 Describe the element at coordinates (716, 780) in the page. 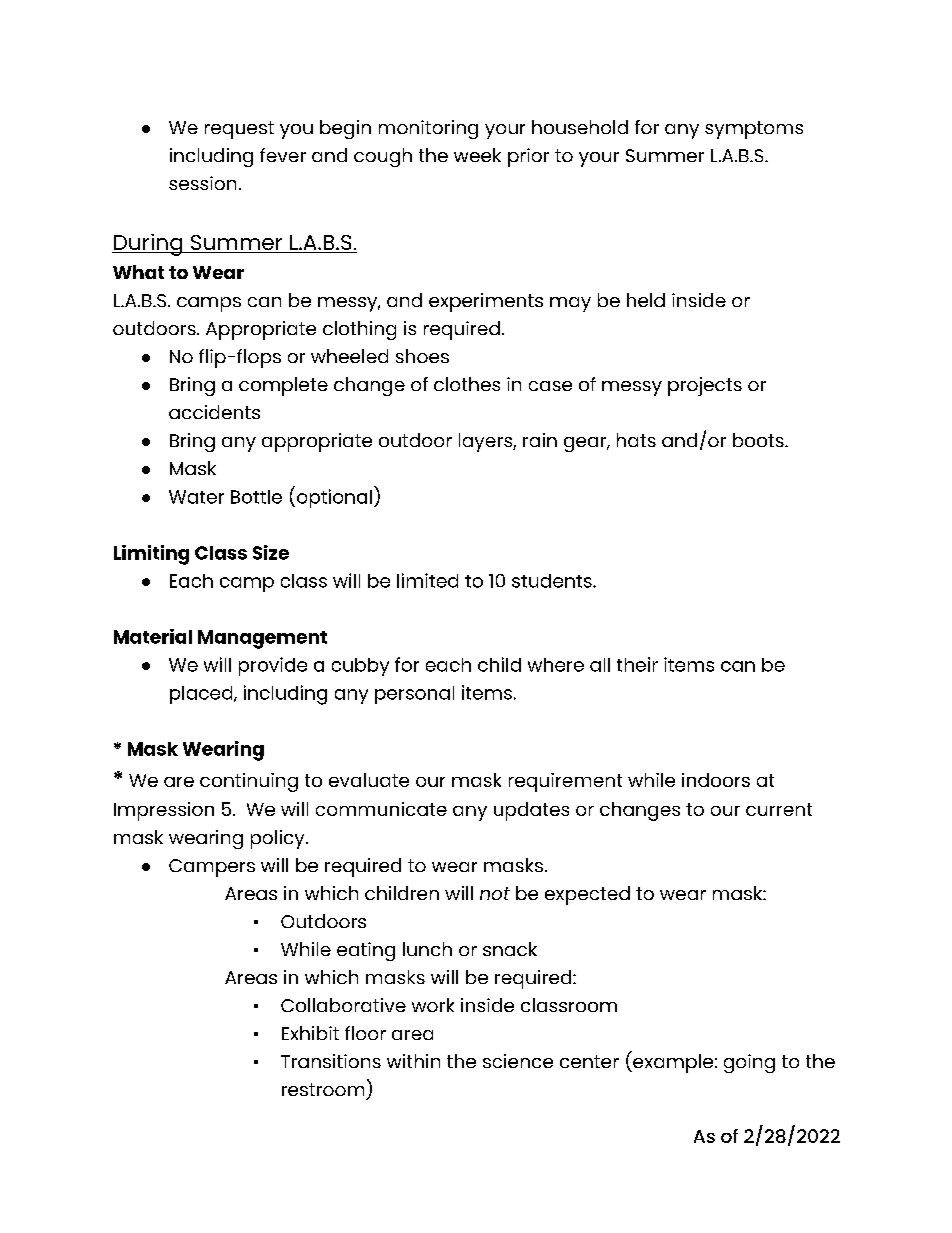

I see `indoors` at that location.
